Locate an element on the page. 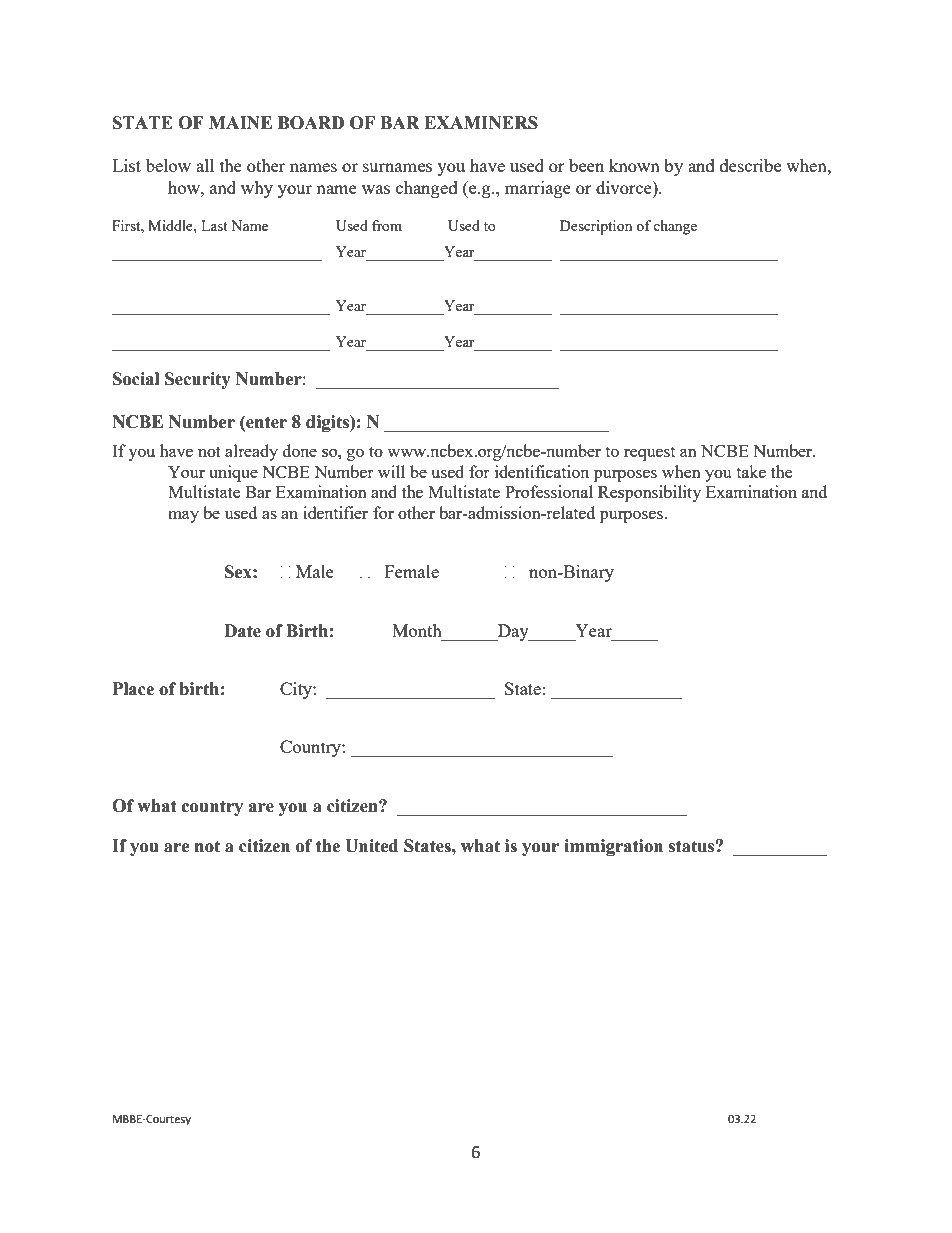 The image size is (952, 1233). all is located at coordinates (205, 165).
